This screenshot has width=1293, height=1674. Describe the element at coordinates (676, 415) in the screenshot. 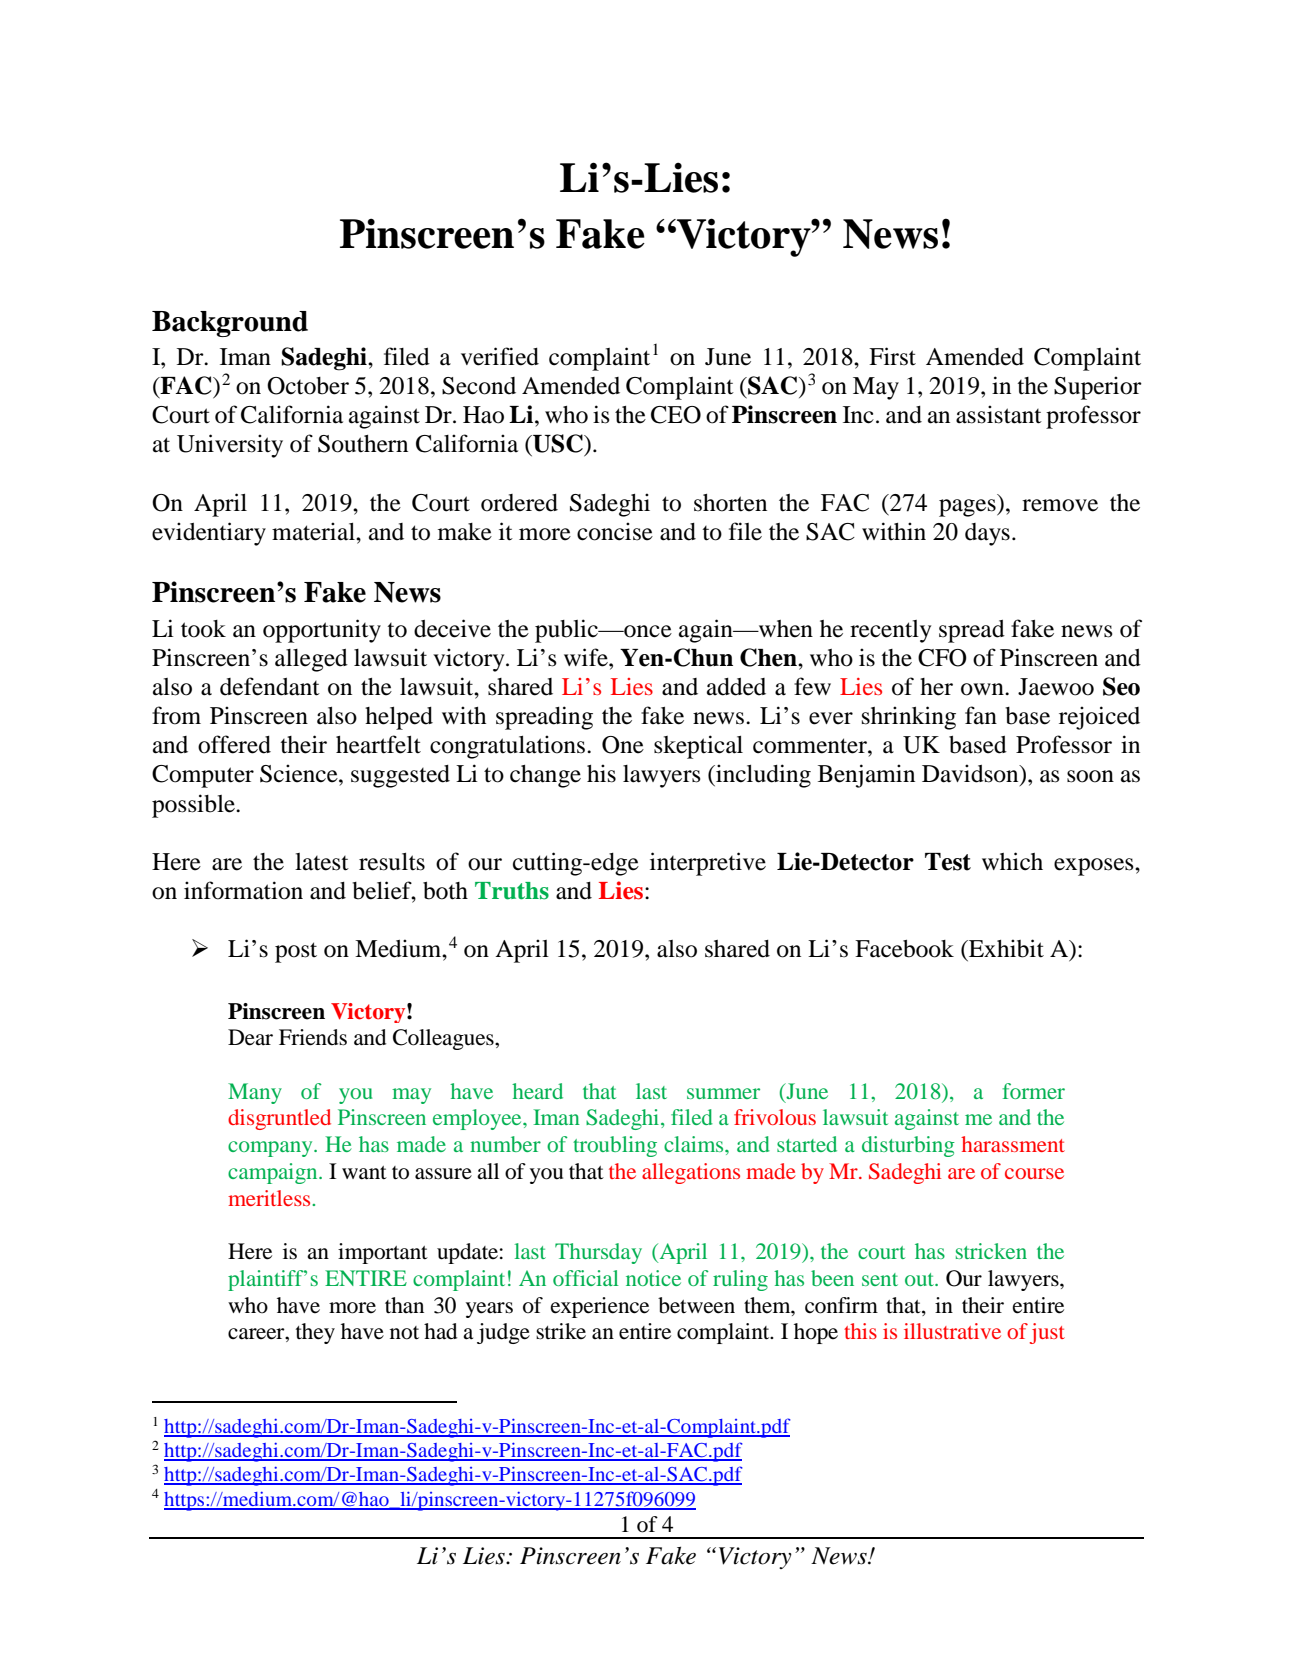

I see `CEO` at that location.
